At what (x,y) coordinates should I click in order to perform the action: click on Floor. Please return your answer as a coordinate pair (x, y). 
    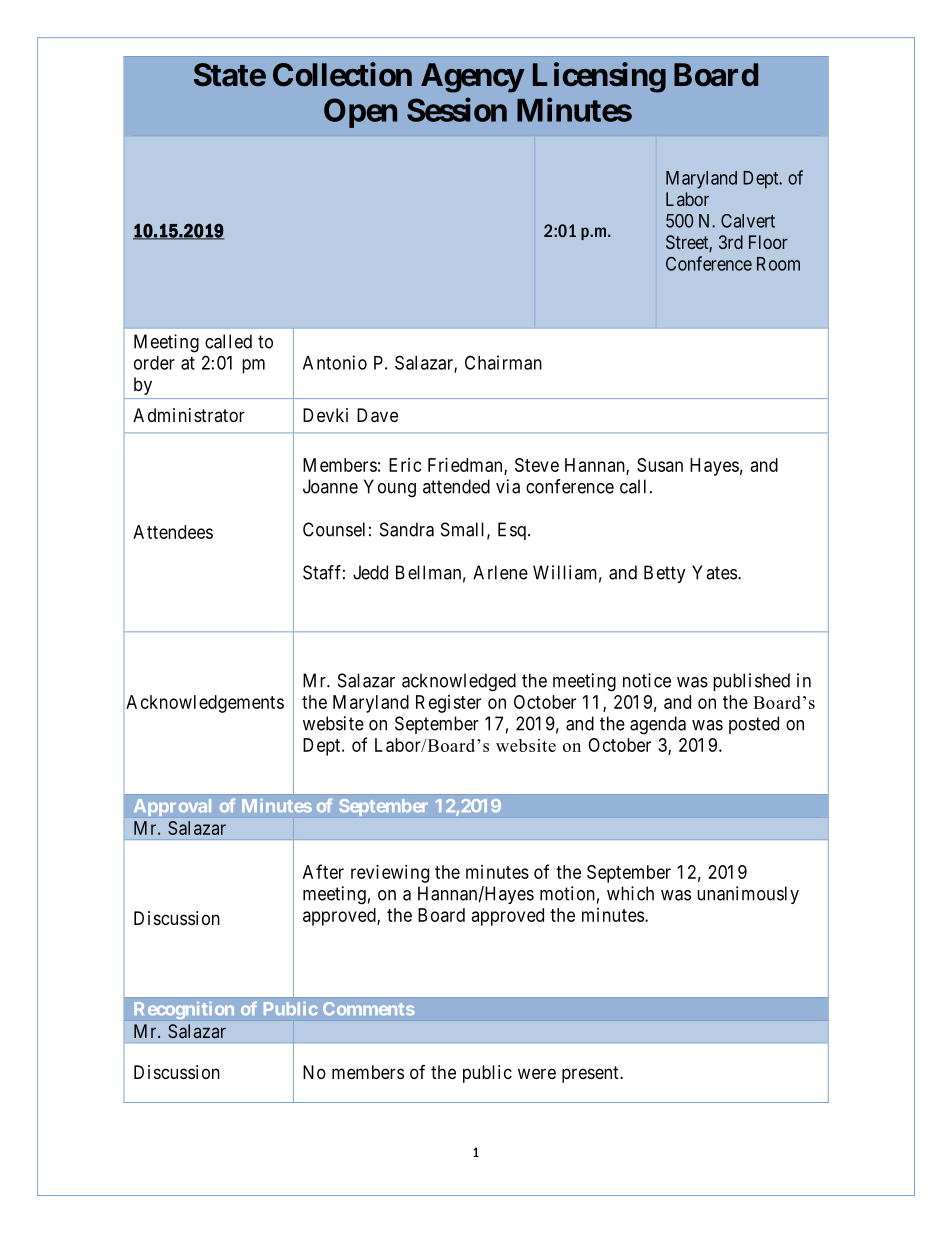
    Looking at the image, I should click on (768, 242).
